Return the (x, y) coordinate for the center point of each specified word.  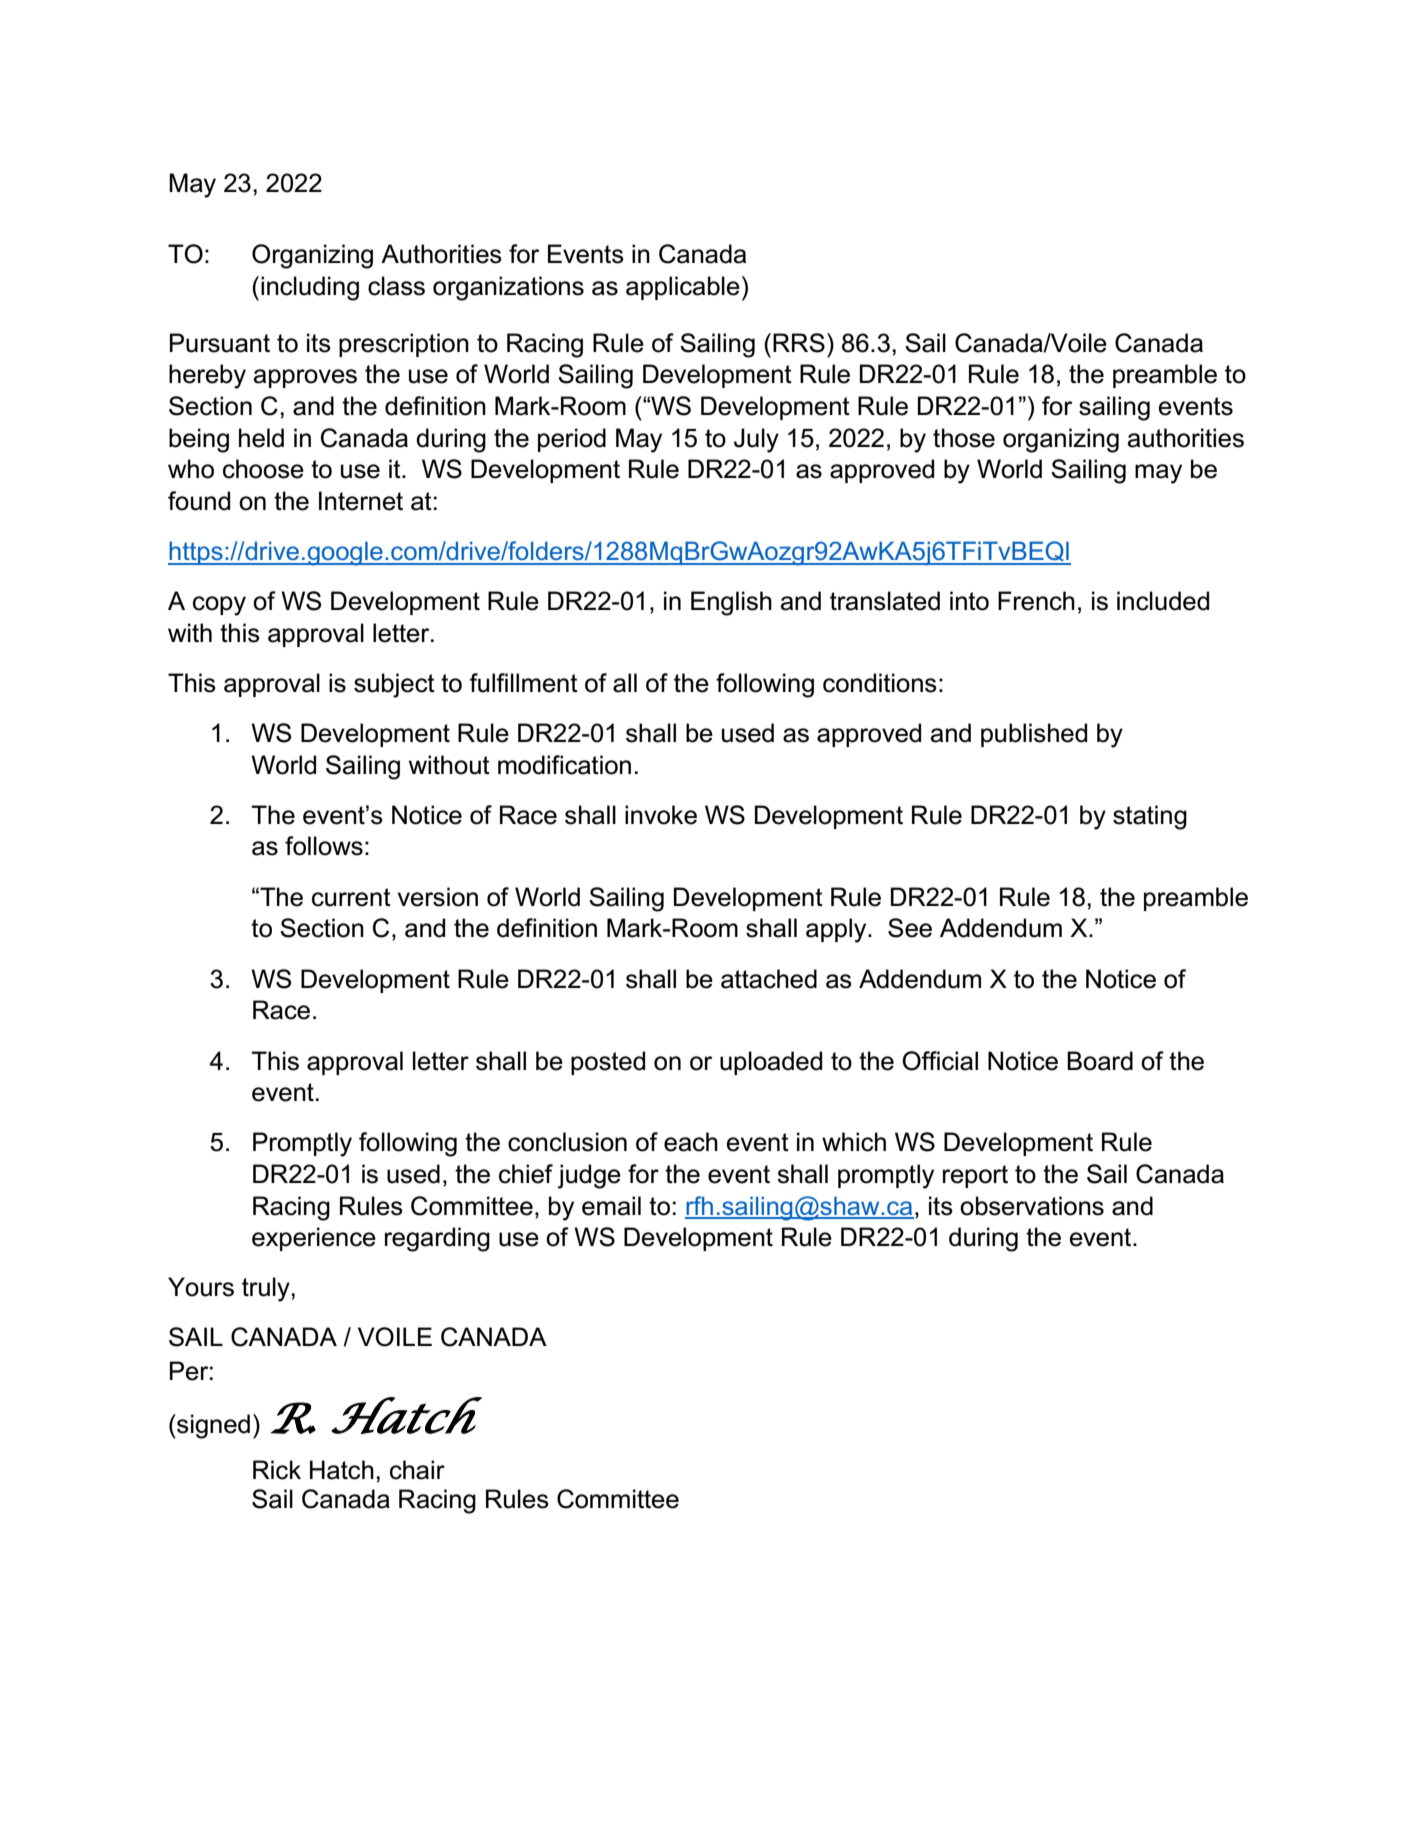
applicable (683, 288)
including (310, 288)
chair (417, 1470)
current (351, 897)
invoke (661, 815)
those (964, 438)
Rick (277, 1470)
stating (1150, 817)
